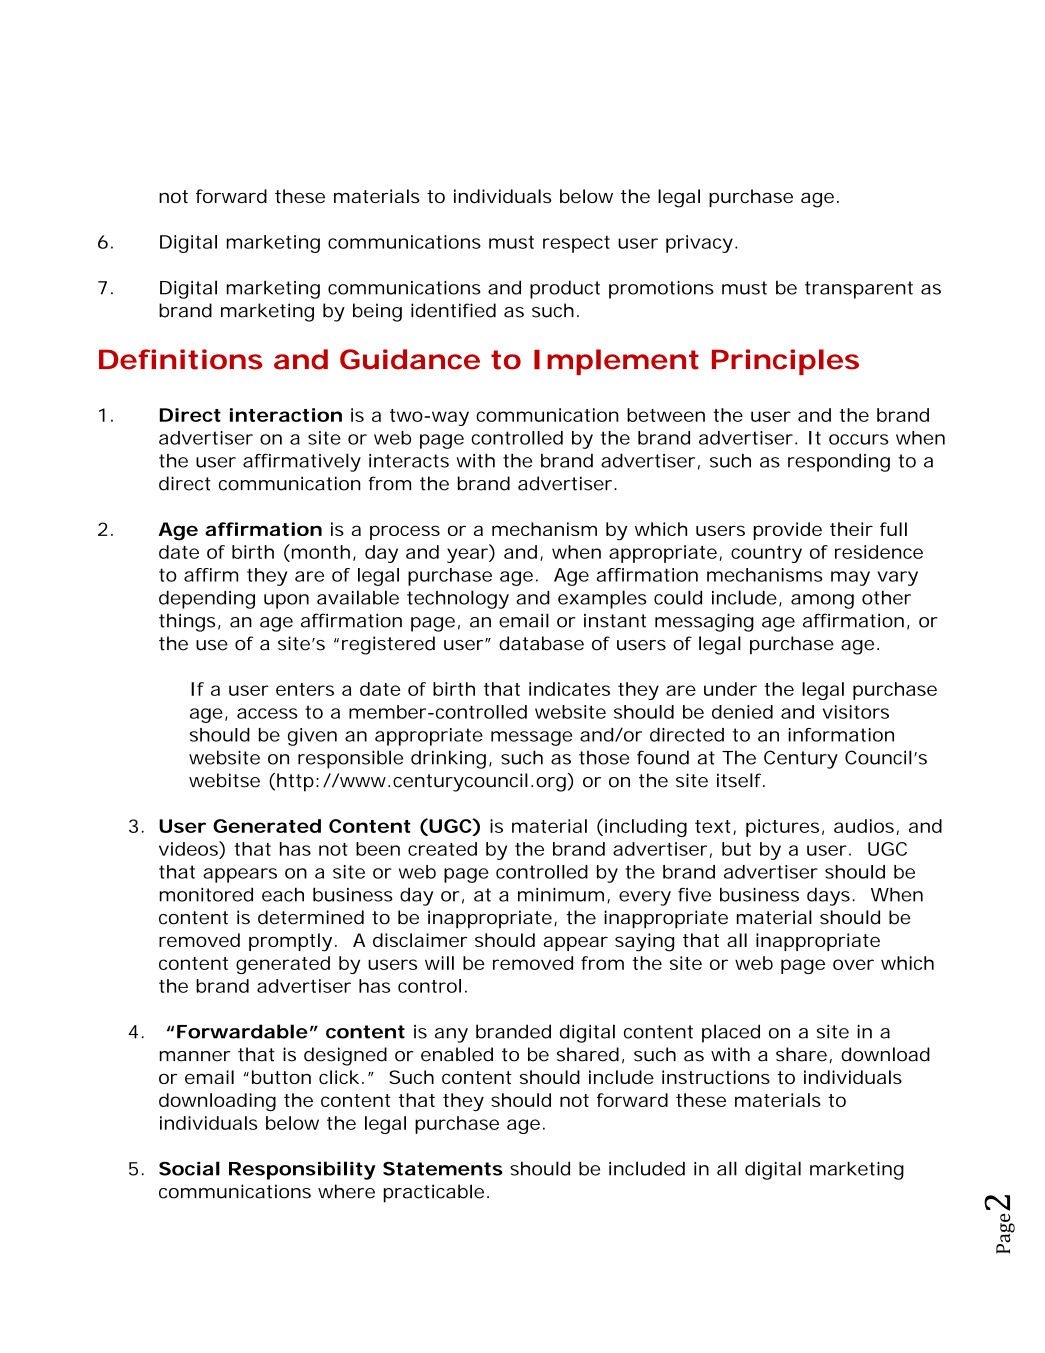 Image resolution: width=1045 pixels, height=1353 pixels. Describe the element at coordinates (267, 713) in the document. I see `access` at that location.
